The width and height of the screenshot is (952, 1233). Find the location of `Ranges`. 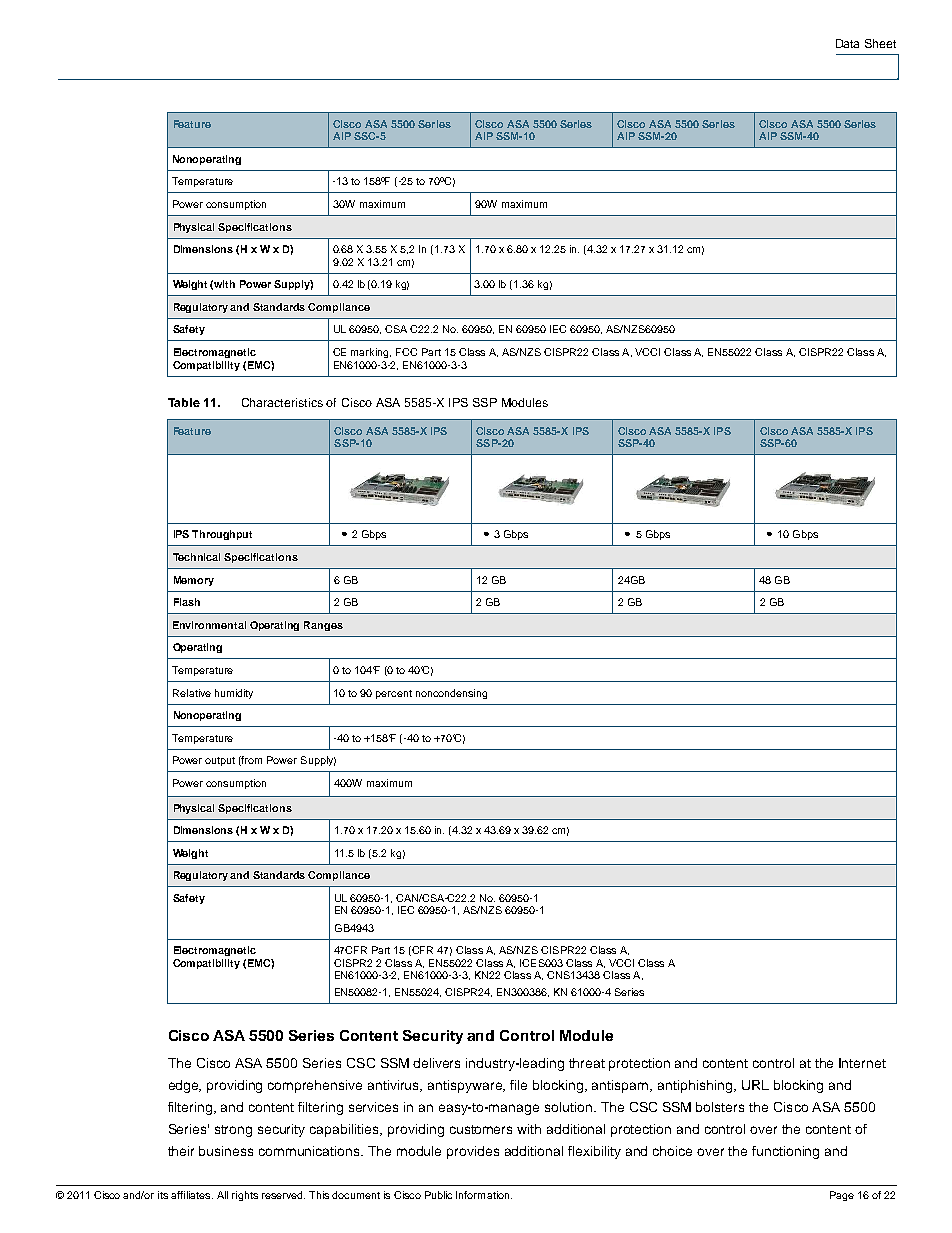

Ranges is located at coordinates (323, 626).
